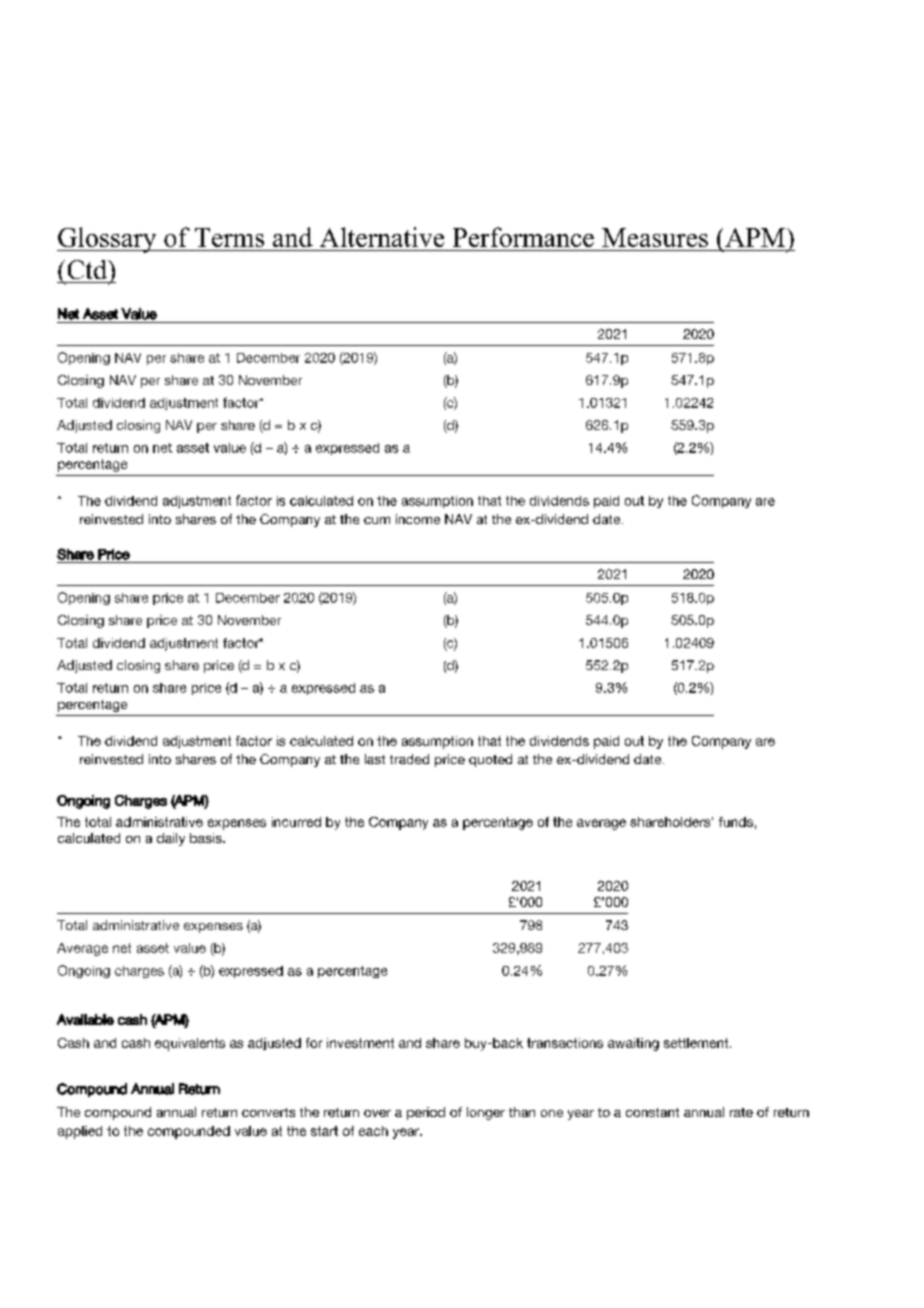  Describe the element at coordinates (171, 839) in the screenshot. I see `daily` at that location.
